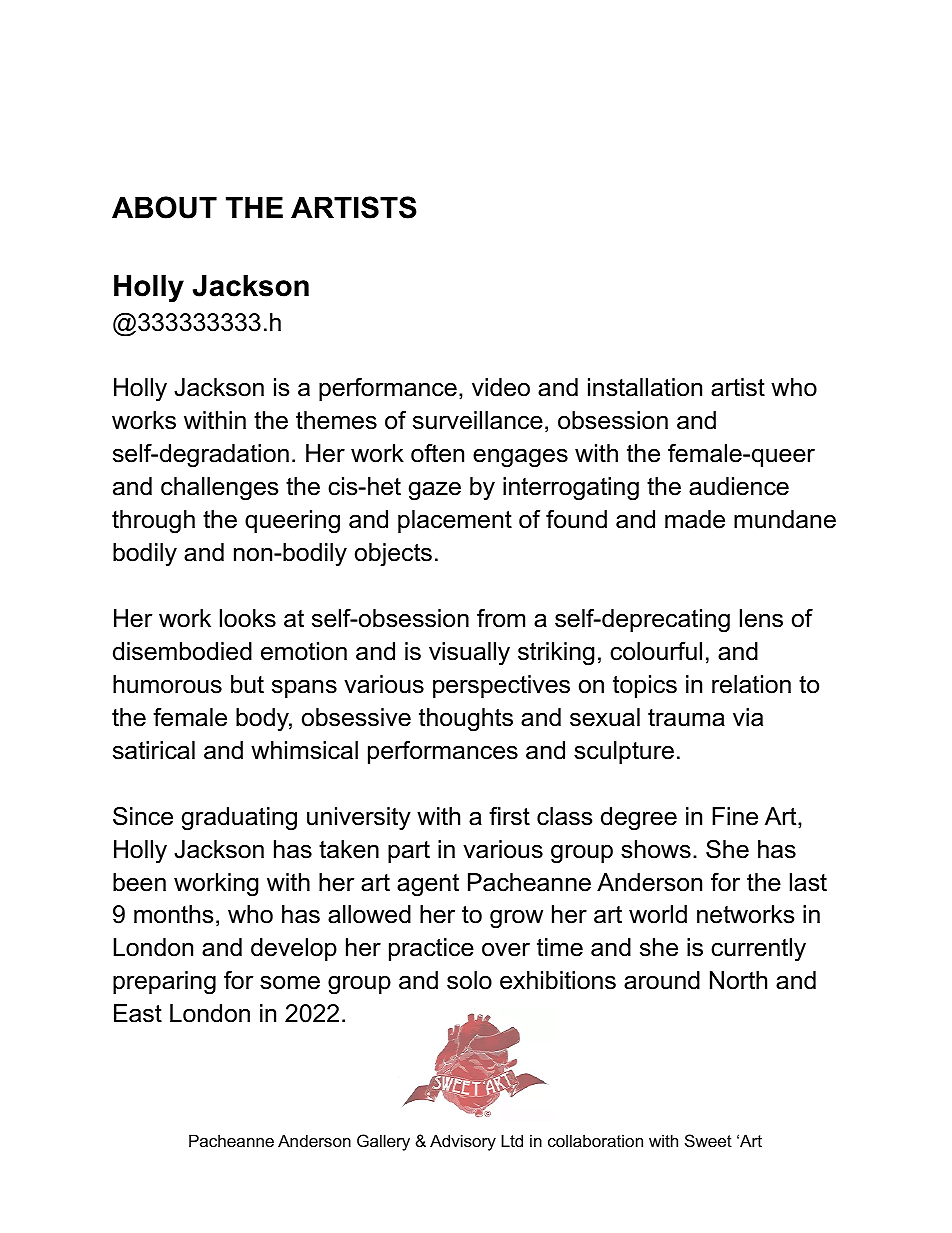  Describe the element at coordinates (138, 1013) in the document. I see `East` at that location.
